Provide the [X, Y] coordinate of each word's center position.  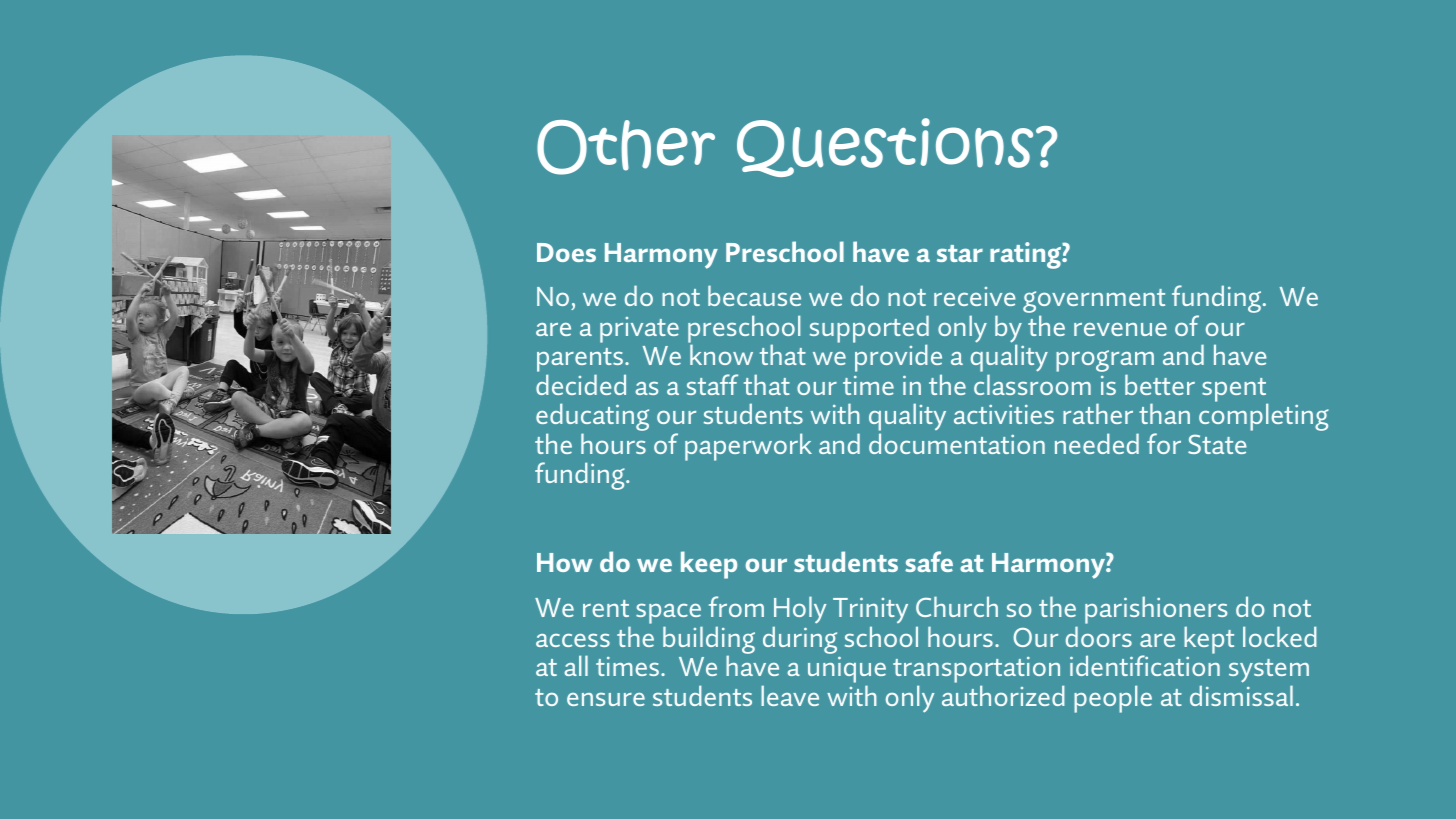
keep [709, 565]
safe [929, 561]
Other [626, 147]
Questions [885, 147]
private [639, 330]
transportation [976, 671]
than [1164, 413]
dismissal [1241, 695]
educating [592, 418]
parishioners [1156, 611]
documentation [957, 443]
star [960, 253]
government [1094, 302]
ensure [606, 699]
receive [975, 296]
